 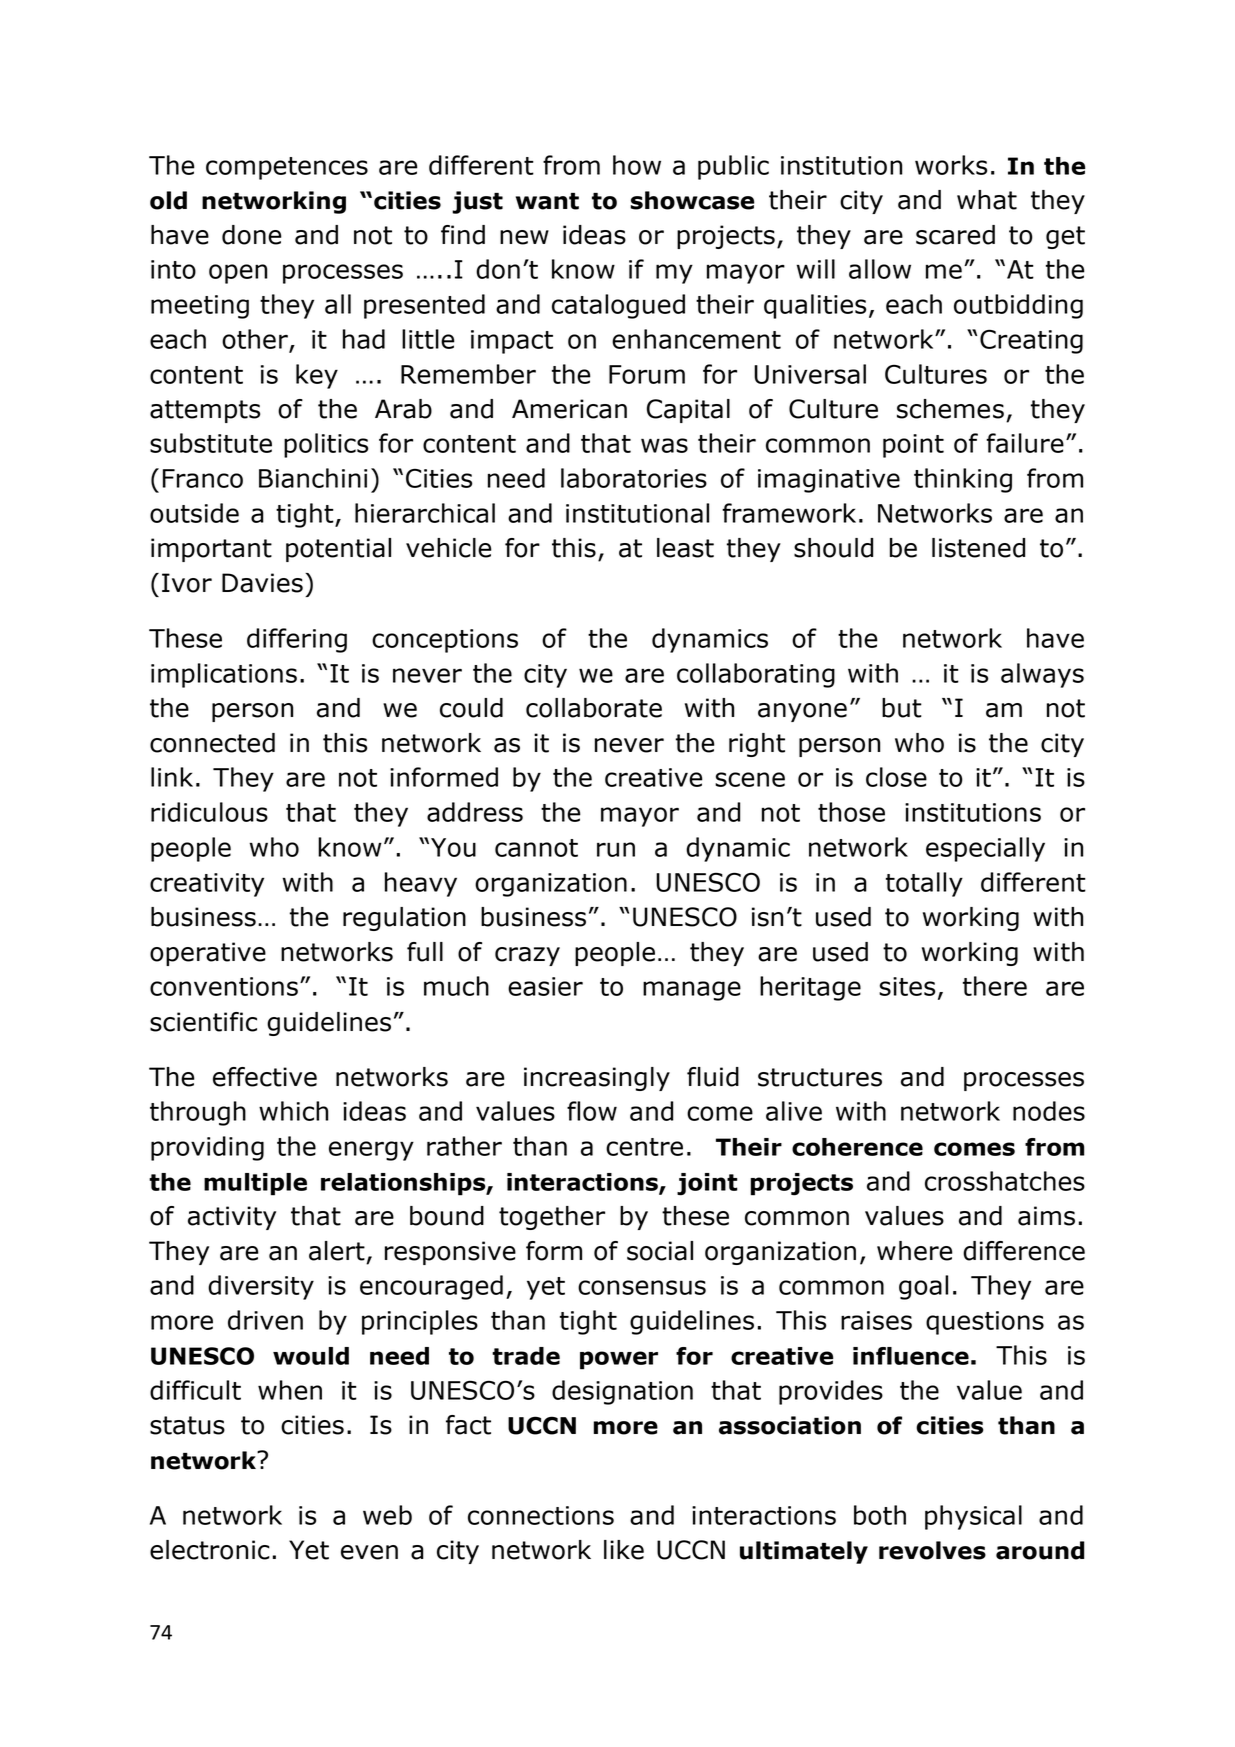 What do you see at coordinates (210, 1550) in the screenshot?
I see `electronic` at bounding box center [210, 1550].
